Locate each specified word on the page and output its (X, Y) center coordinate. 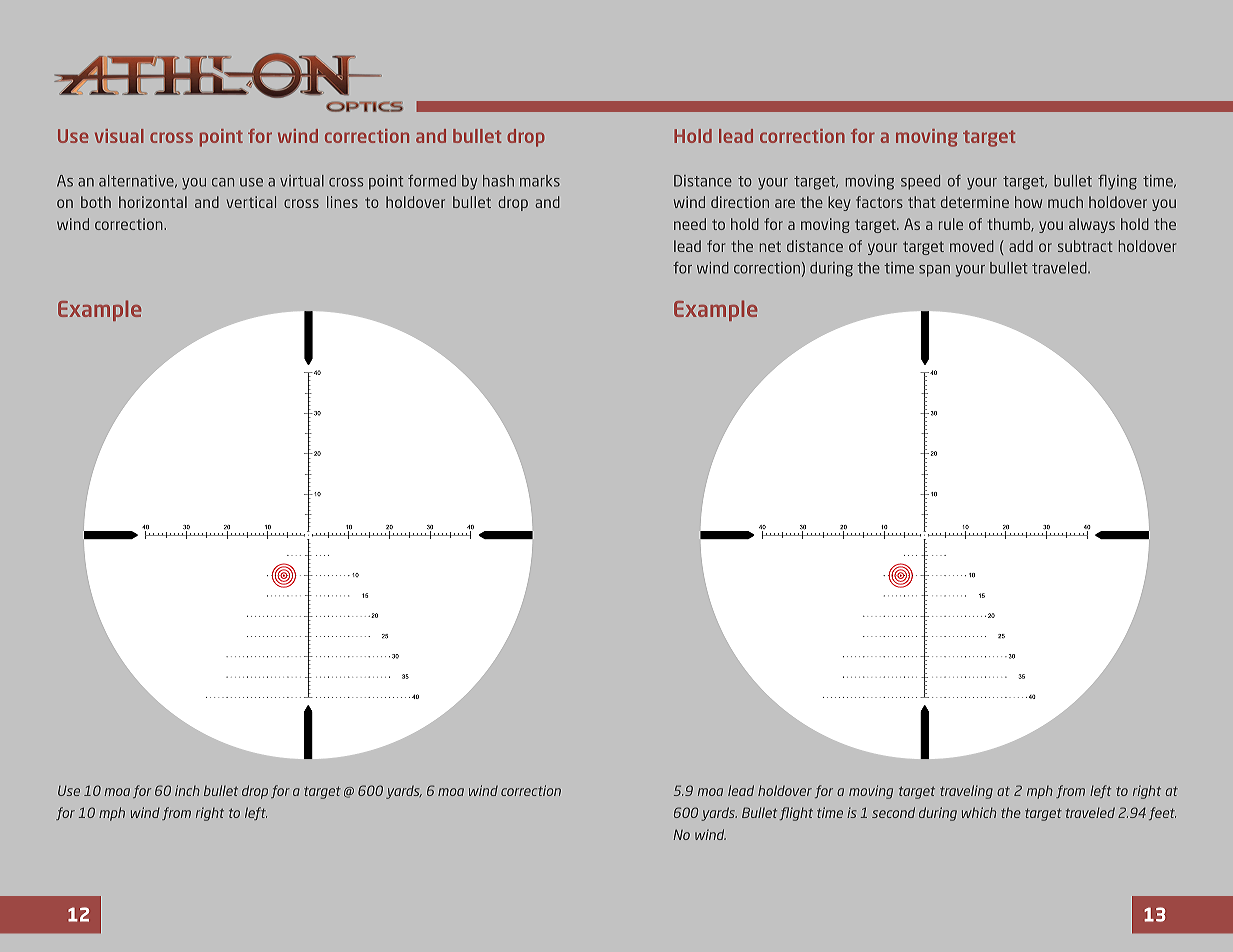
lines (342, 202)
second (893, 812)
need (690, 224)
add (1021, 246)
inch (187, 790)
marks (540, 181)
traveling (966, 792)
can (223, 182)
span (934, 271)
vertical (251, 202)
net (770, 246)
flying (1117, 182)
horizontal (153, 202)
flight (796, 814)
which (979, 812)
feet (1162, 813)
